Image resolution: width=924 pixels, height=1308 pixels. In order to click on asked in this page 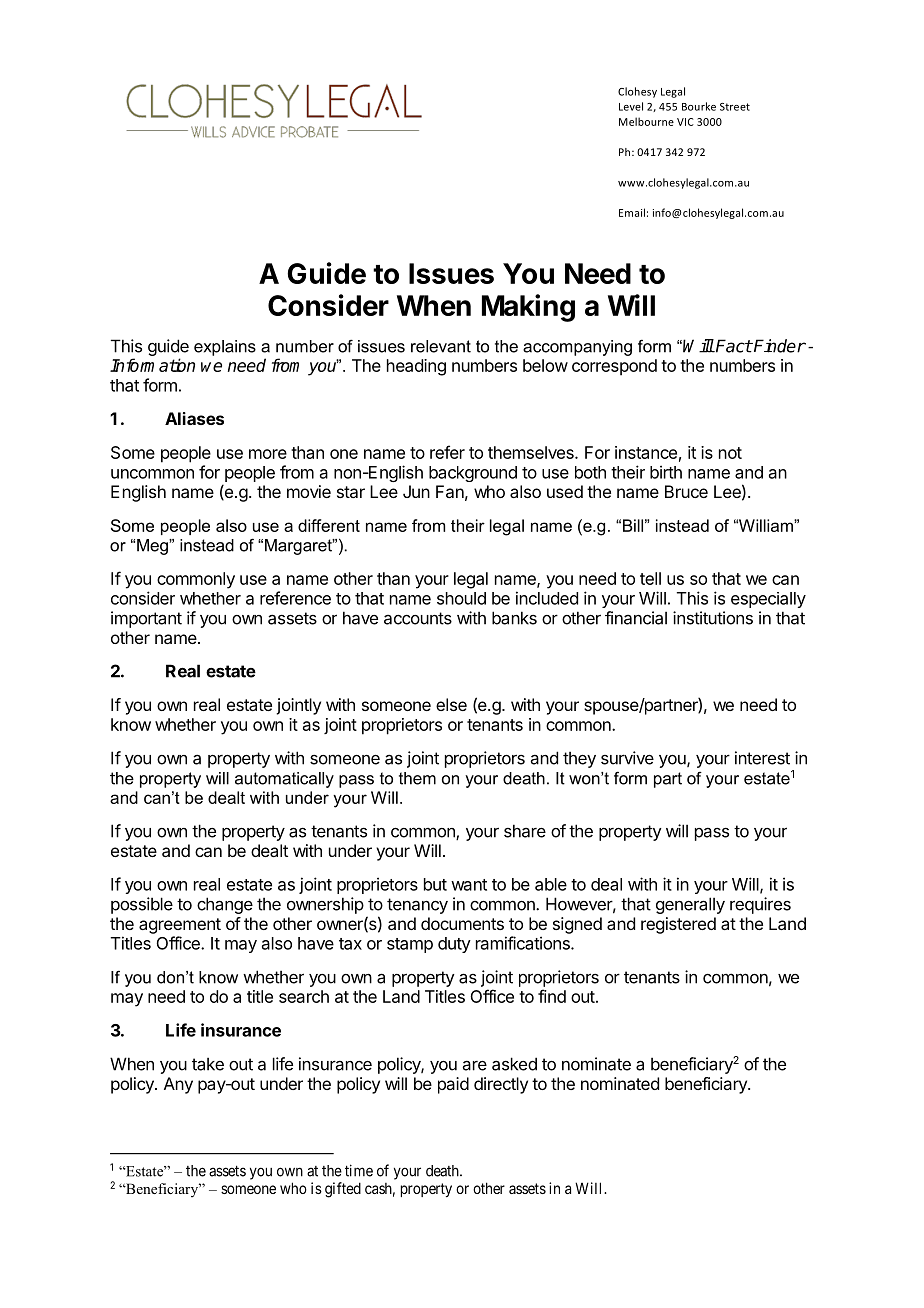, I will do `click(514, 1064)`.
